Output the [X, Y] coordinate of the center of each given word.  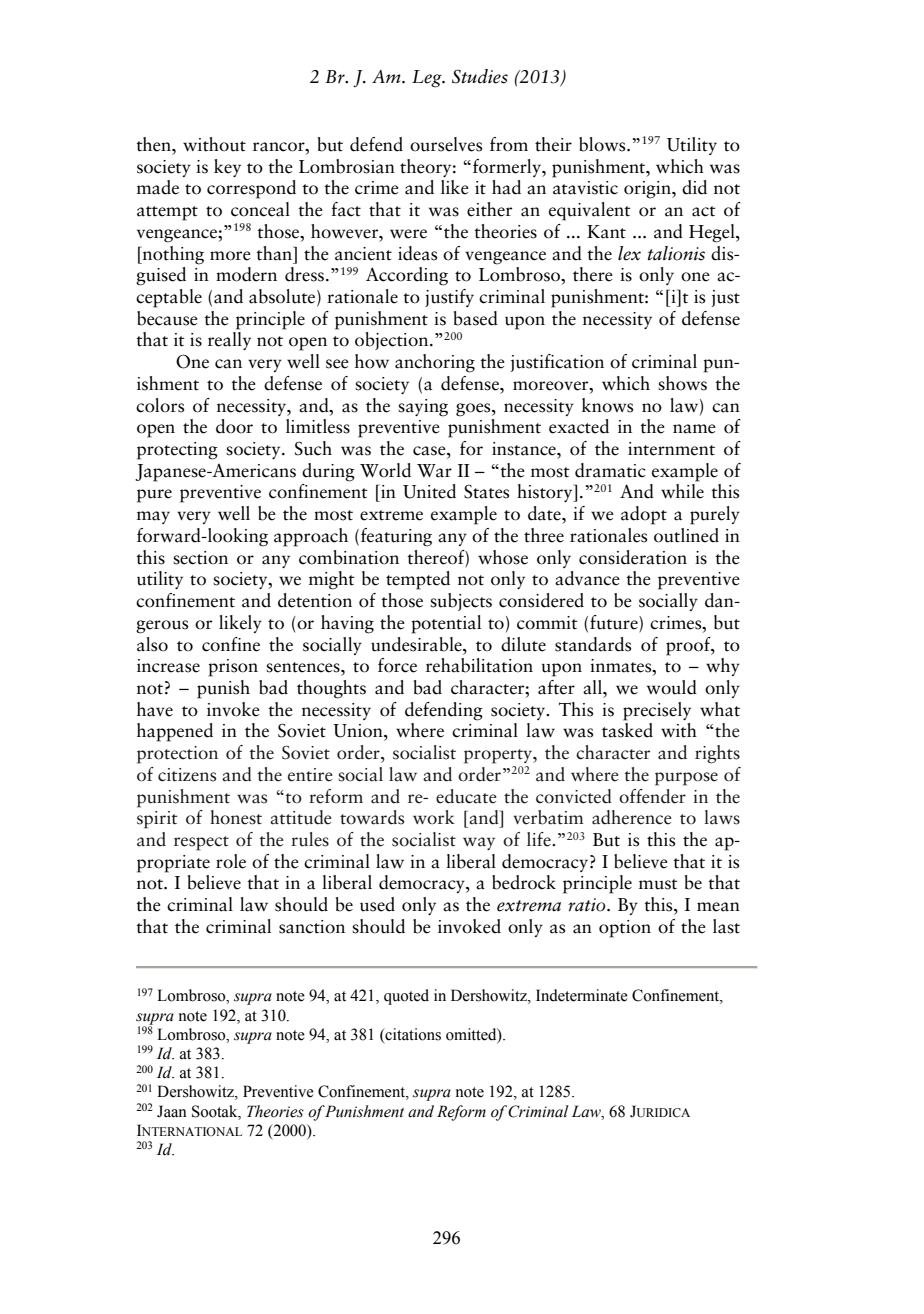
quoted [406, 997]
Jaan [172, 1111]
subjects [461, 602]
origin [648, 190]
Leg [428, 79]
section [200, 558]
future [615, 622]
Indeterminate [582, 995]
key [227, 168]
